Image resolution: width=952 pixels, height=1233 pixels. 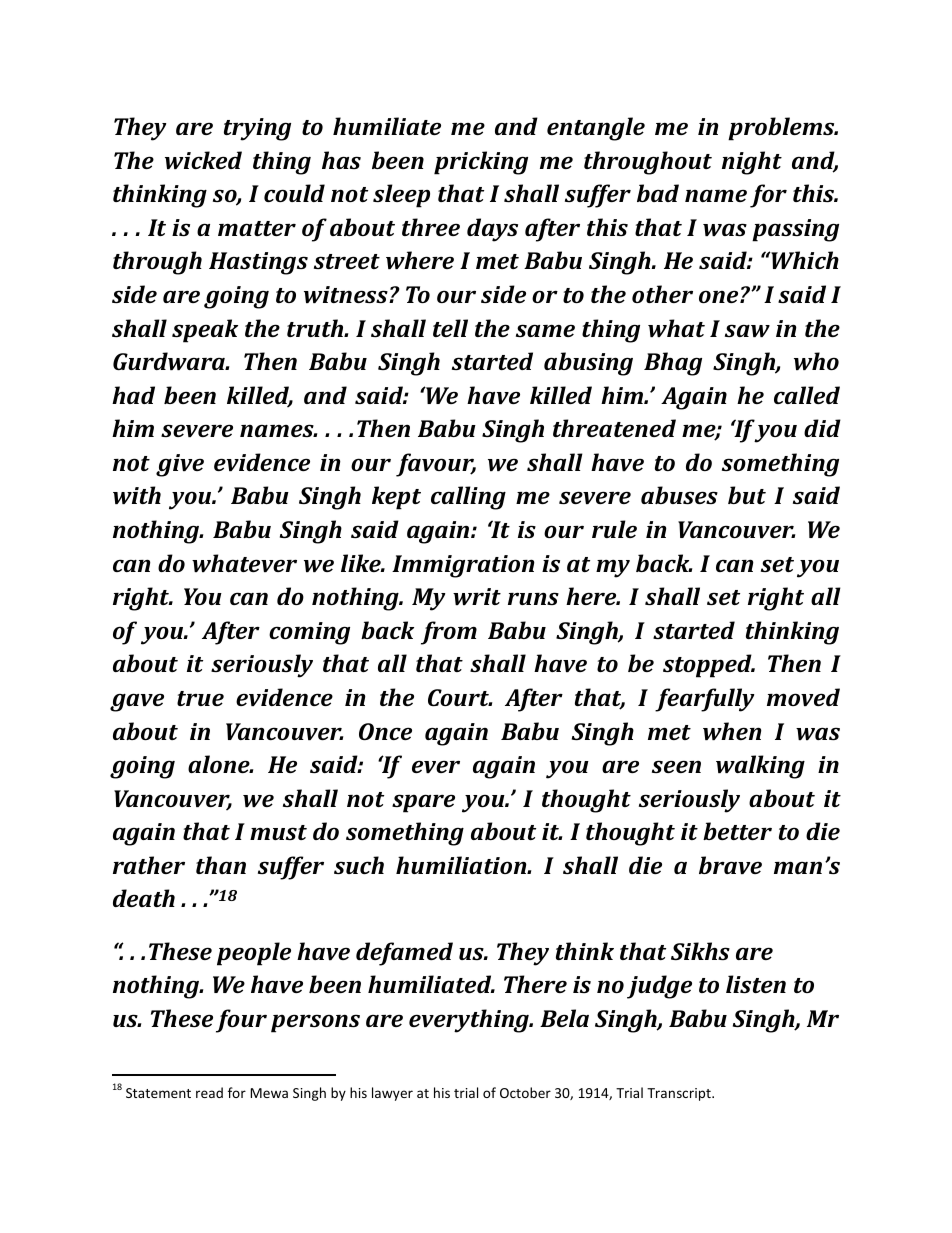 What do you see at coordinates (752, 163) in the image?
I see `night` at bounding box center [752, 163].
